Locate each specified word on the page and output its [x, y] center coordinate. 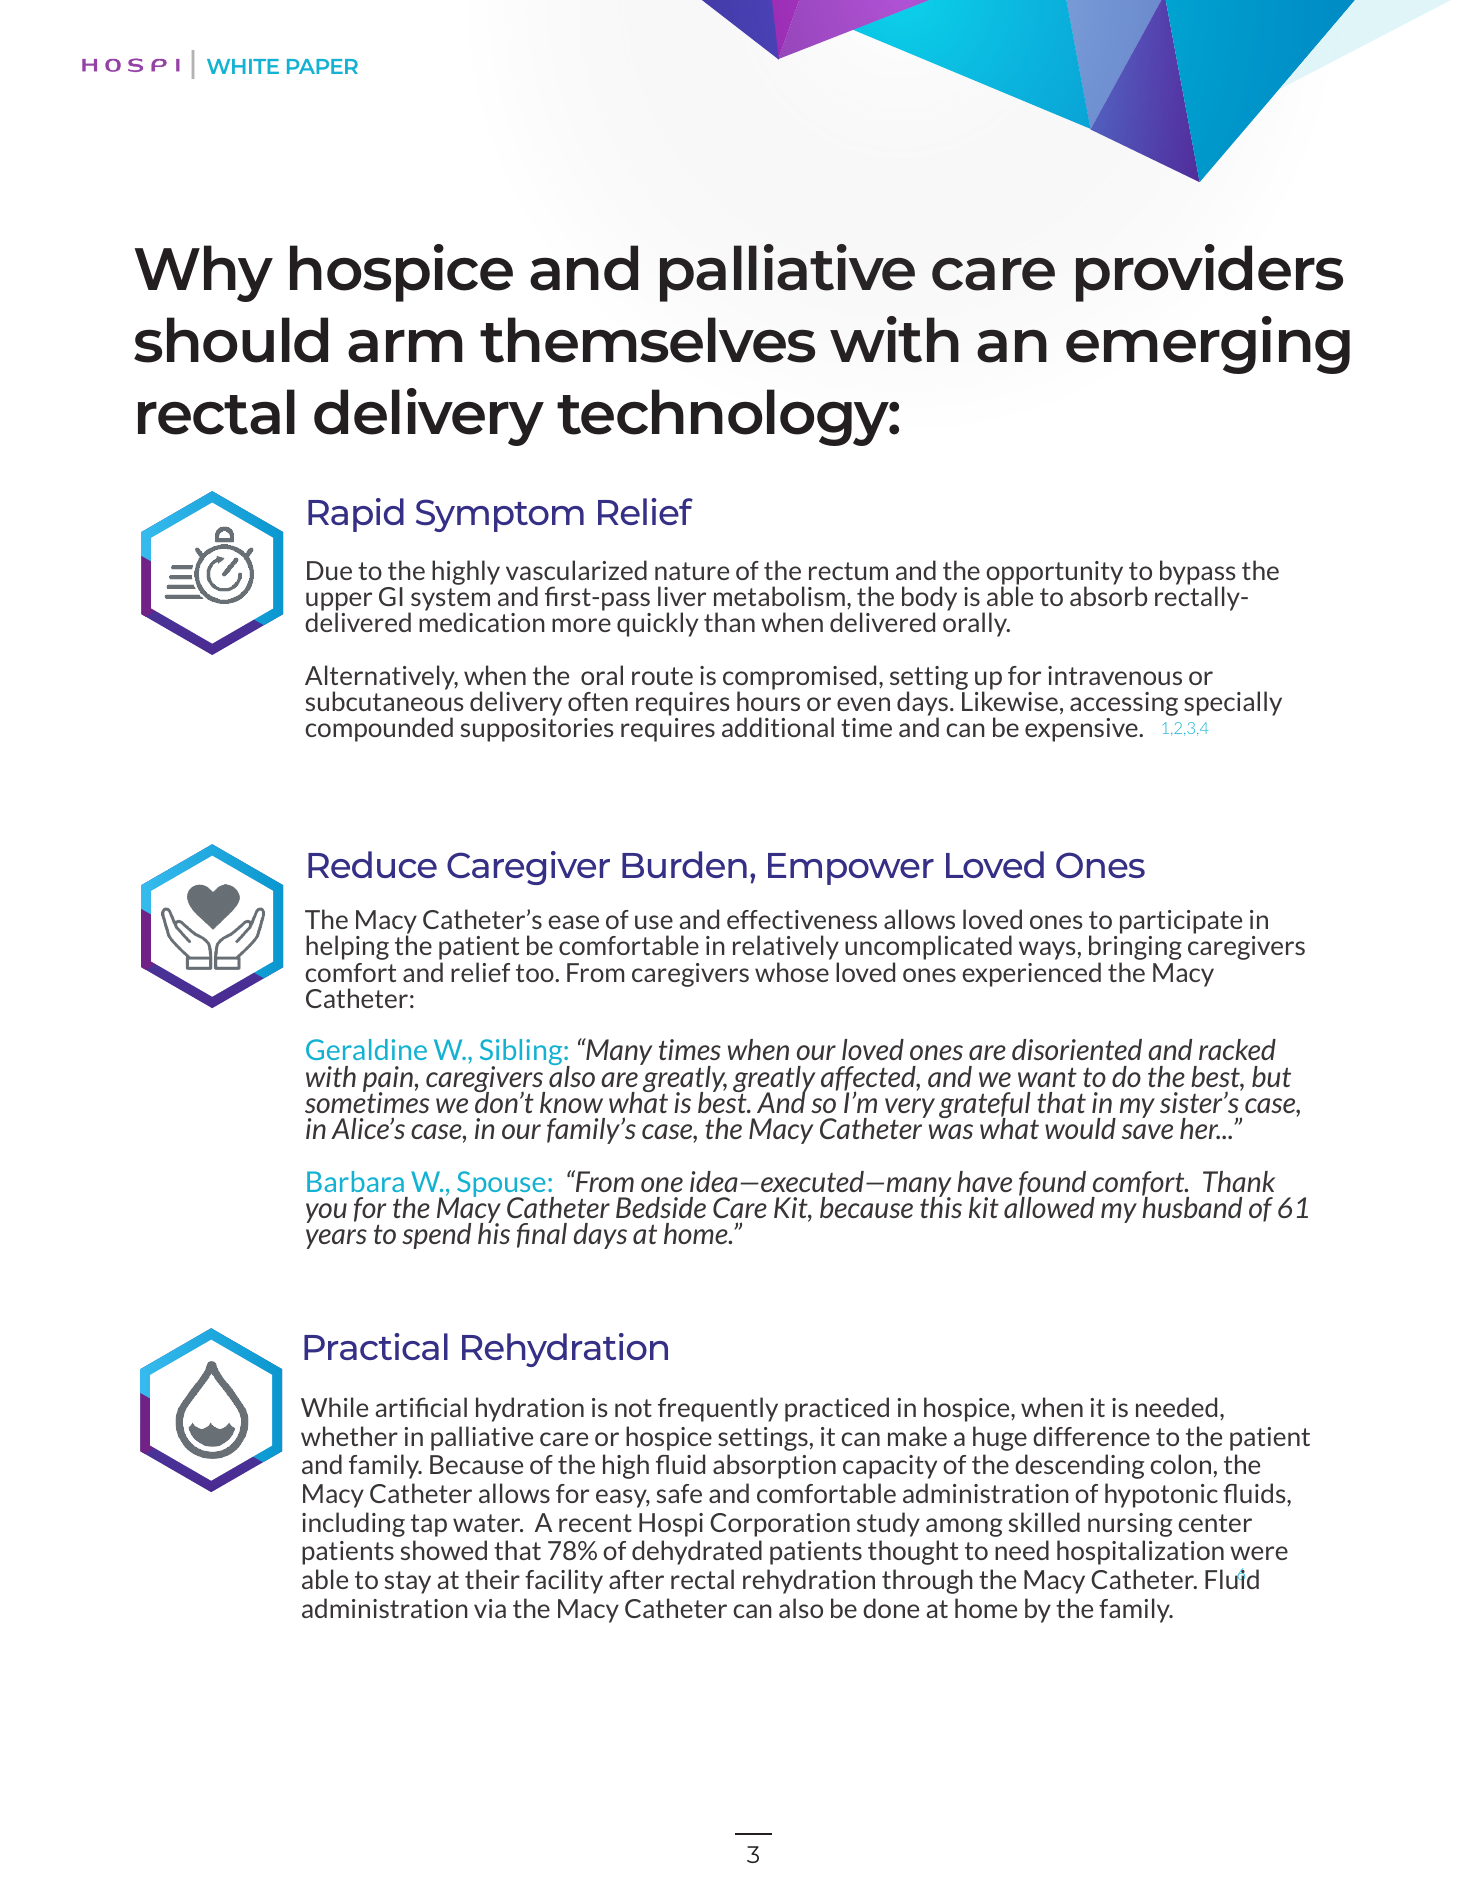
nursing [1130, 1525]
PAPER [322, 66]
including [353, 1524]
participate [1181, 922]
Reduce [372, 864]
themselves [647, 340]
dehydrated [697, 1552]
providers [1209, 273]
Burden [684, 864]
